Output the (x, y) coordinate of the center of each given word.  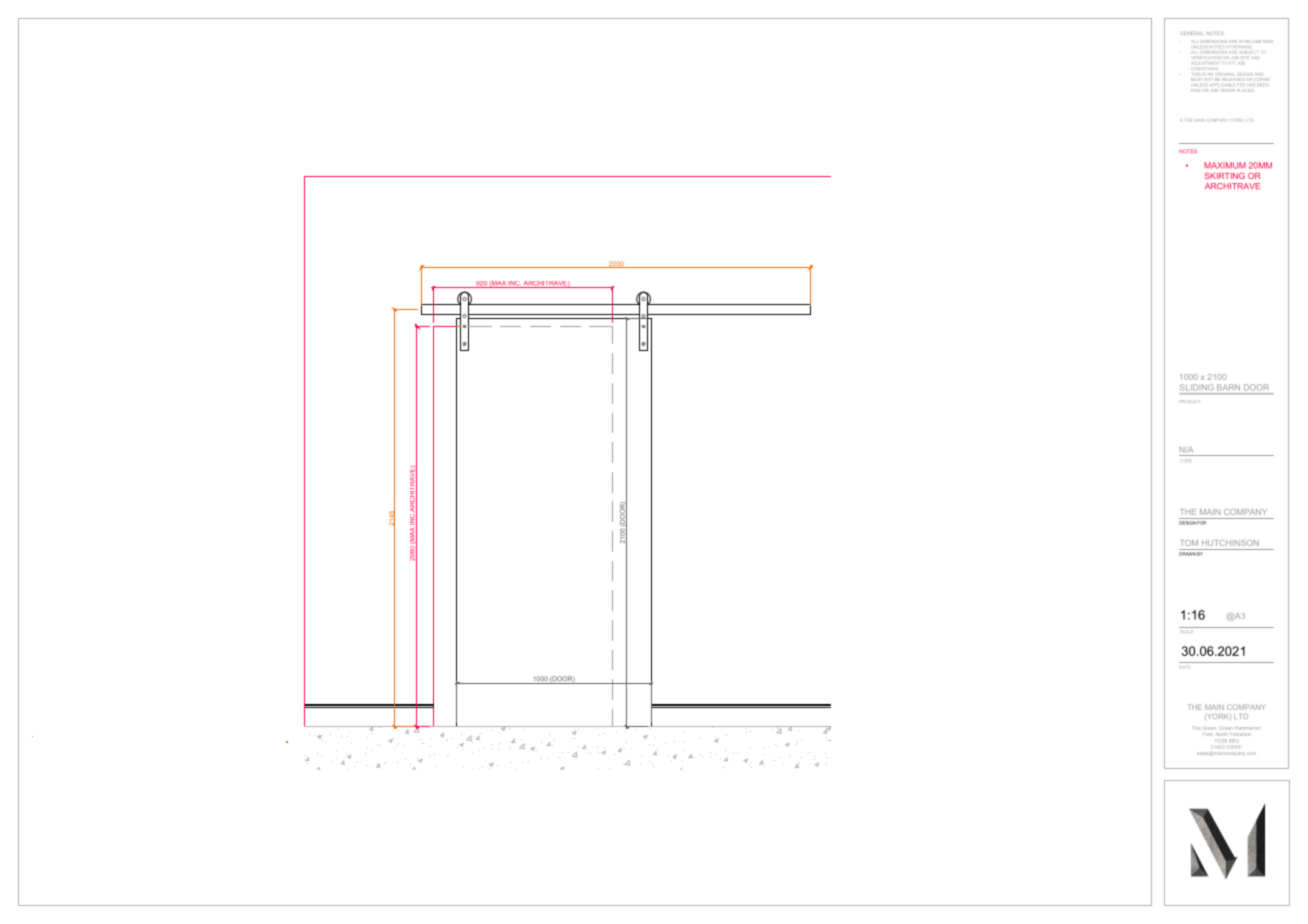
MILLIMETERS (1257, 41)
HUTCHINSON (1230, 543)
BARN (1228, 387)
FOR (1201, 523)
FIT (1229, 63)
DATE (1186, 667)
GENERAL (1191, 33)
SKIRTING (1225, 176)
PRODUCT (1190, 401)
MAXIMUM (1225, 165)
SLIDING (1197, 387)
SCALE (1189, 632)
